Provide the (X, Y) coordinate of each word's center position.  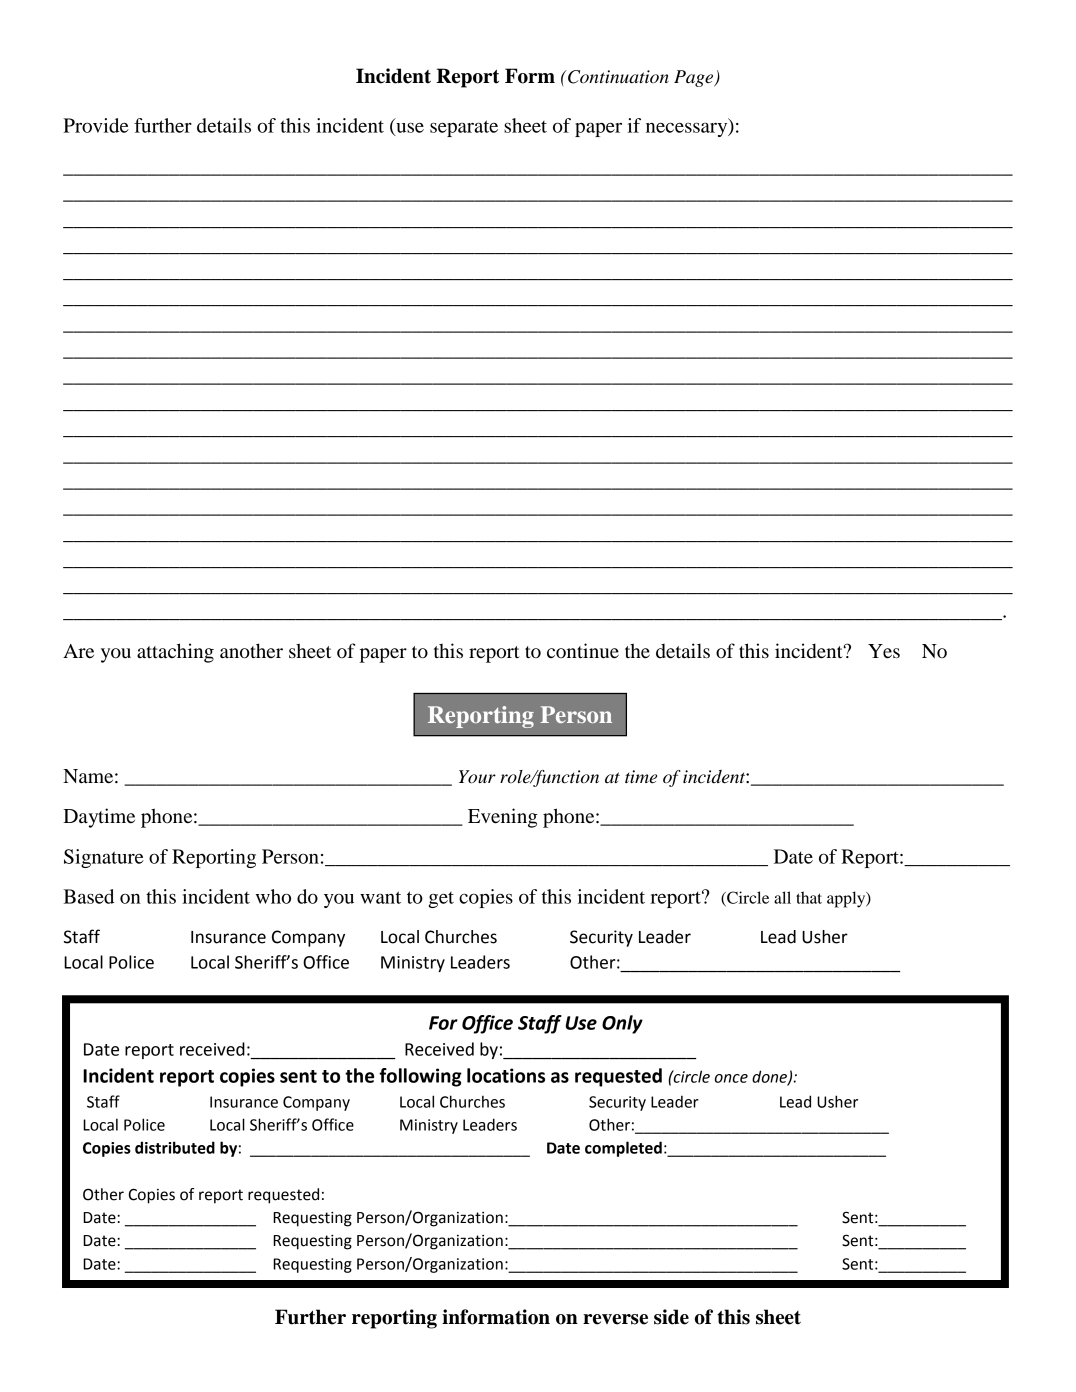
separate (464, 128)
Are (78, 651)
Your (477, 777)
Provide (96, 125)
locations (506, 1075)
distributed (175, 1147)
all (782, 897)
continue (583, 651)
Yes (884, 651)
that (809, 897)
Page (695, 78)
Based (88, 896)
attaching (175, 653)
